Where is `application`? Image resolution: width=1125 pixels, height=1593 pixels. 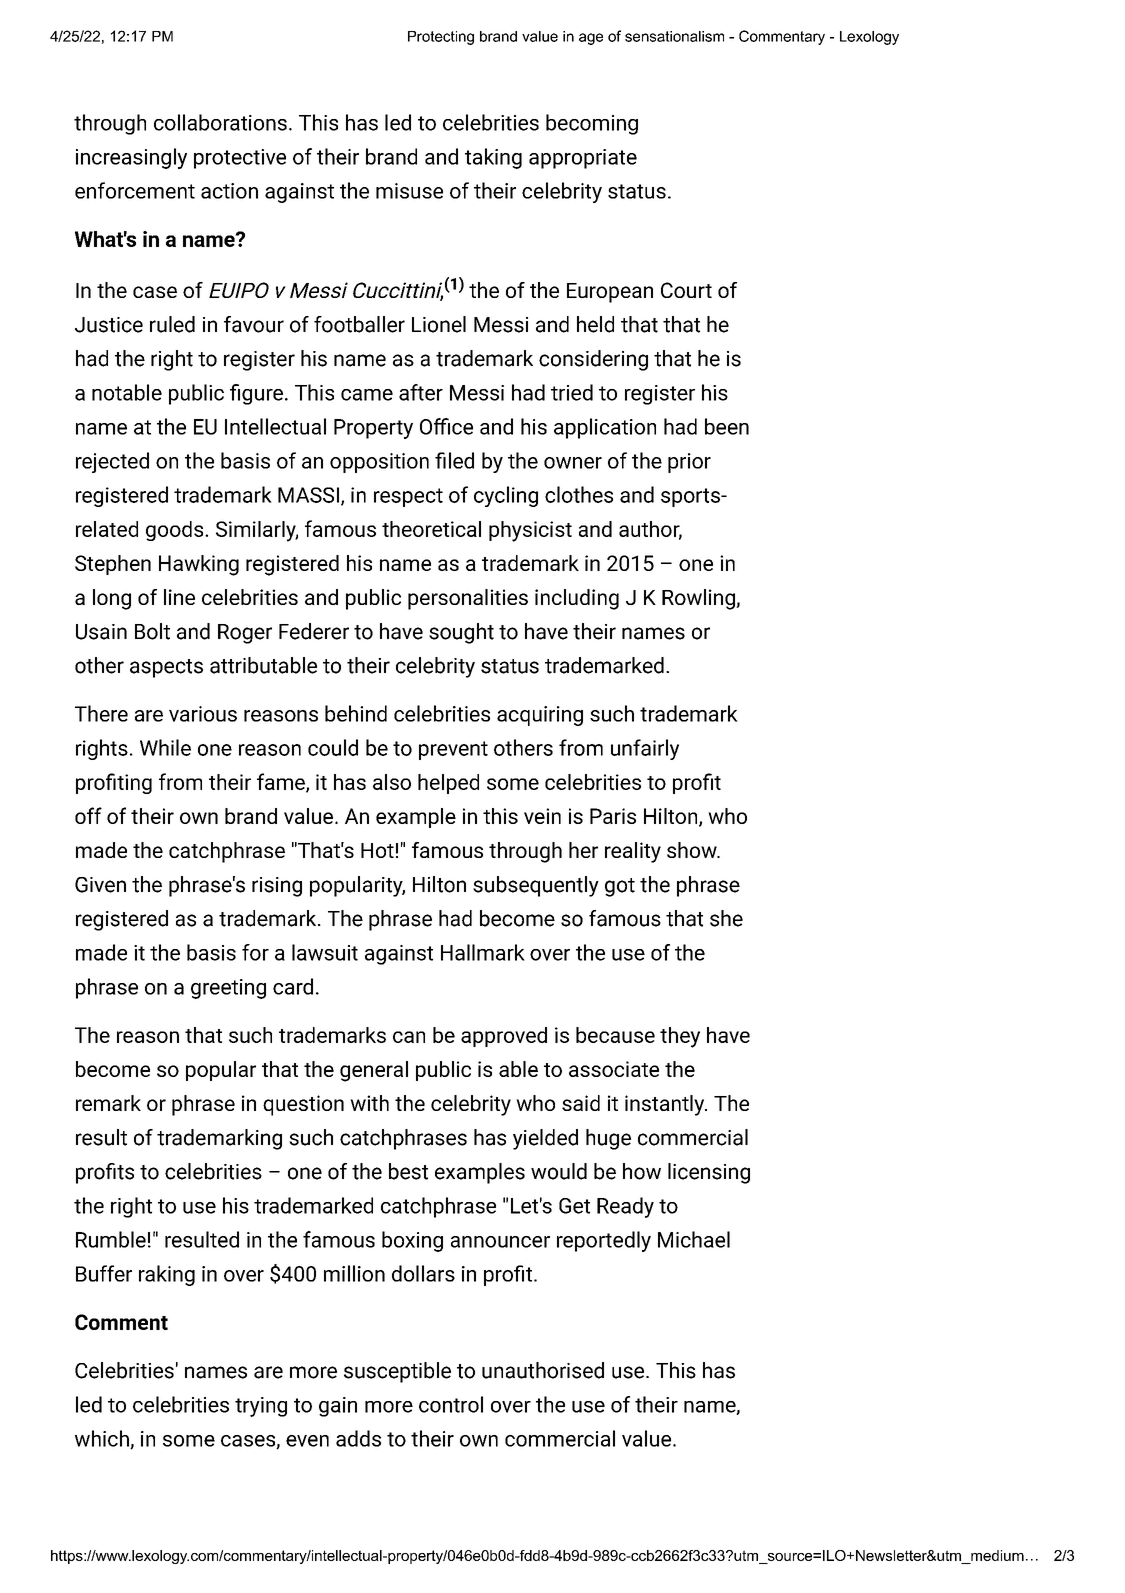
application is located at coordinates (605, 428).
